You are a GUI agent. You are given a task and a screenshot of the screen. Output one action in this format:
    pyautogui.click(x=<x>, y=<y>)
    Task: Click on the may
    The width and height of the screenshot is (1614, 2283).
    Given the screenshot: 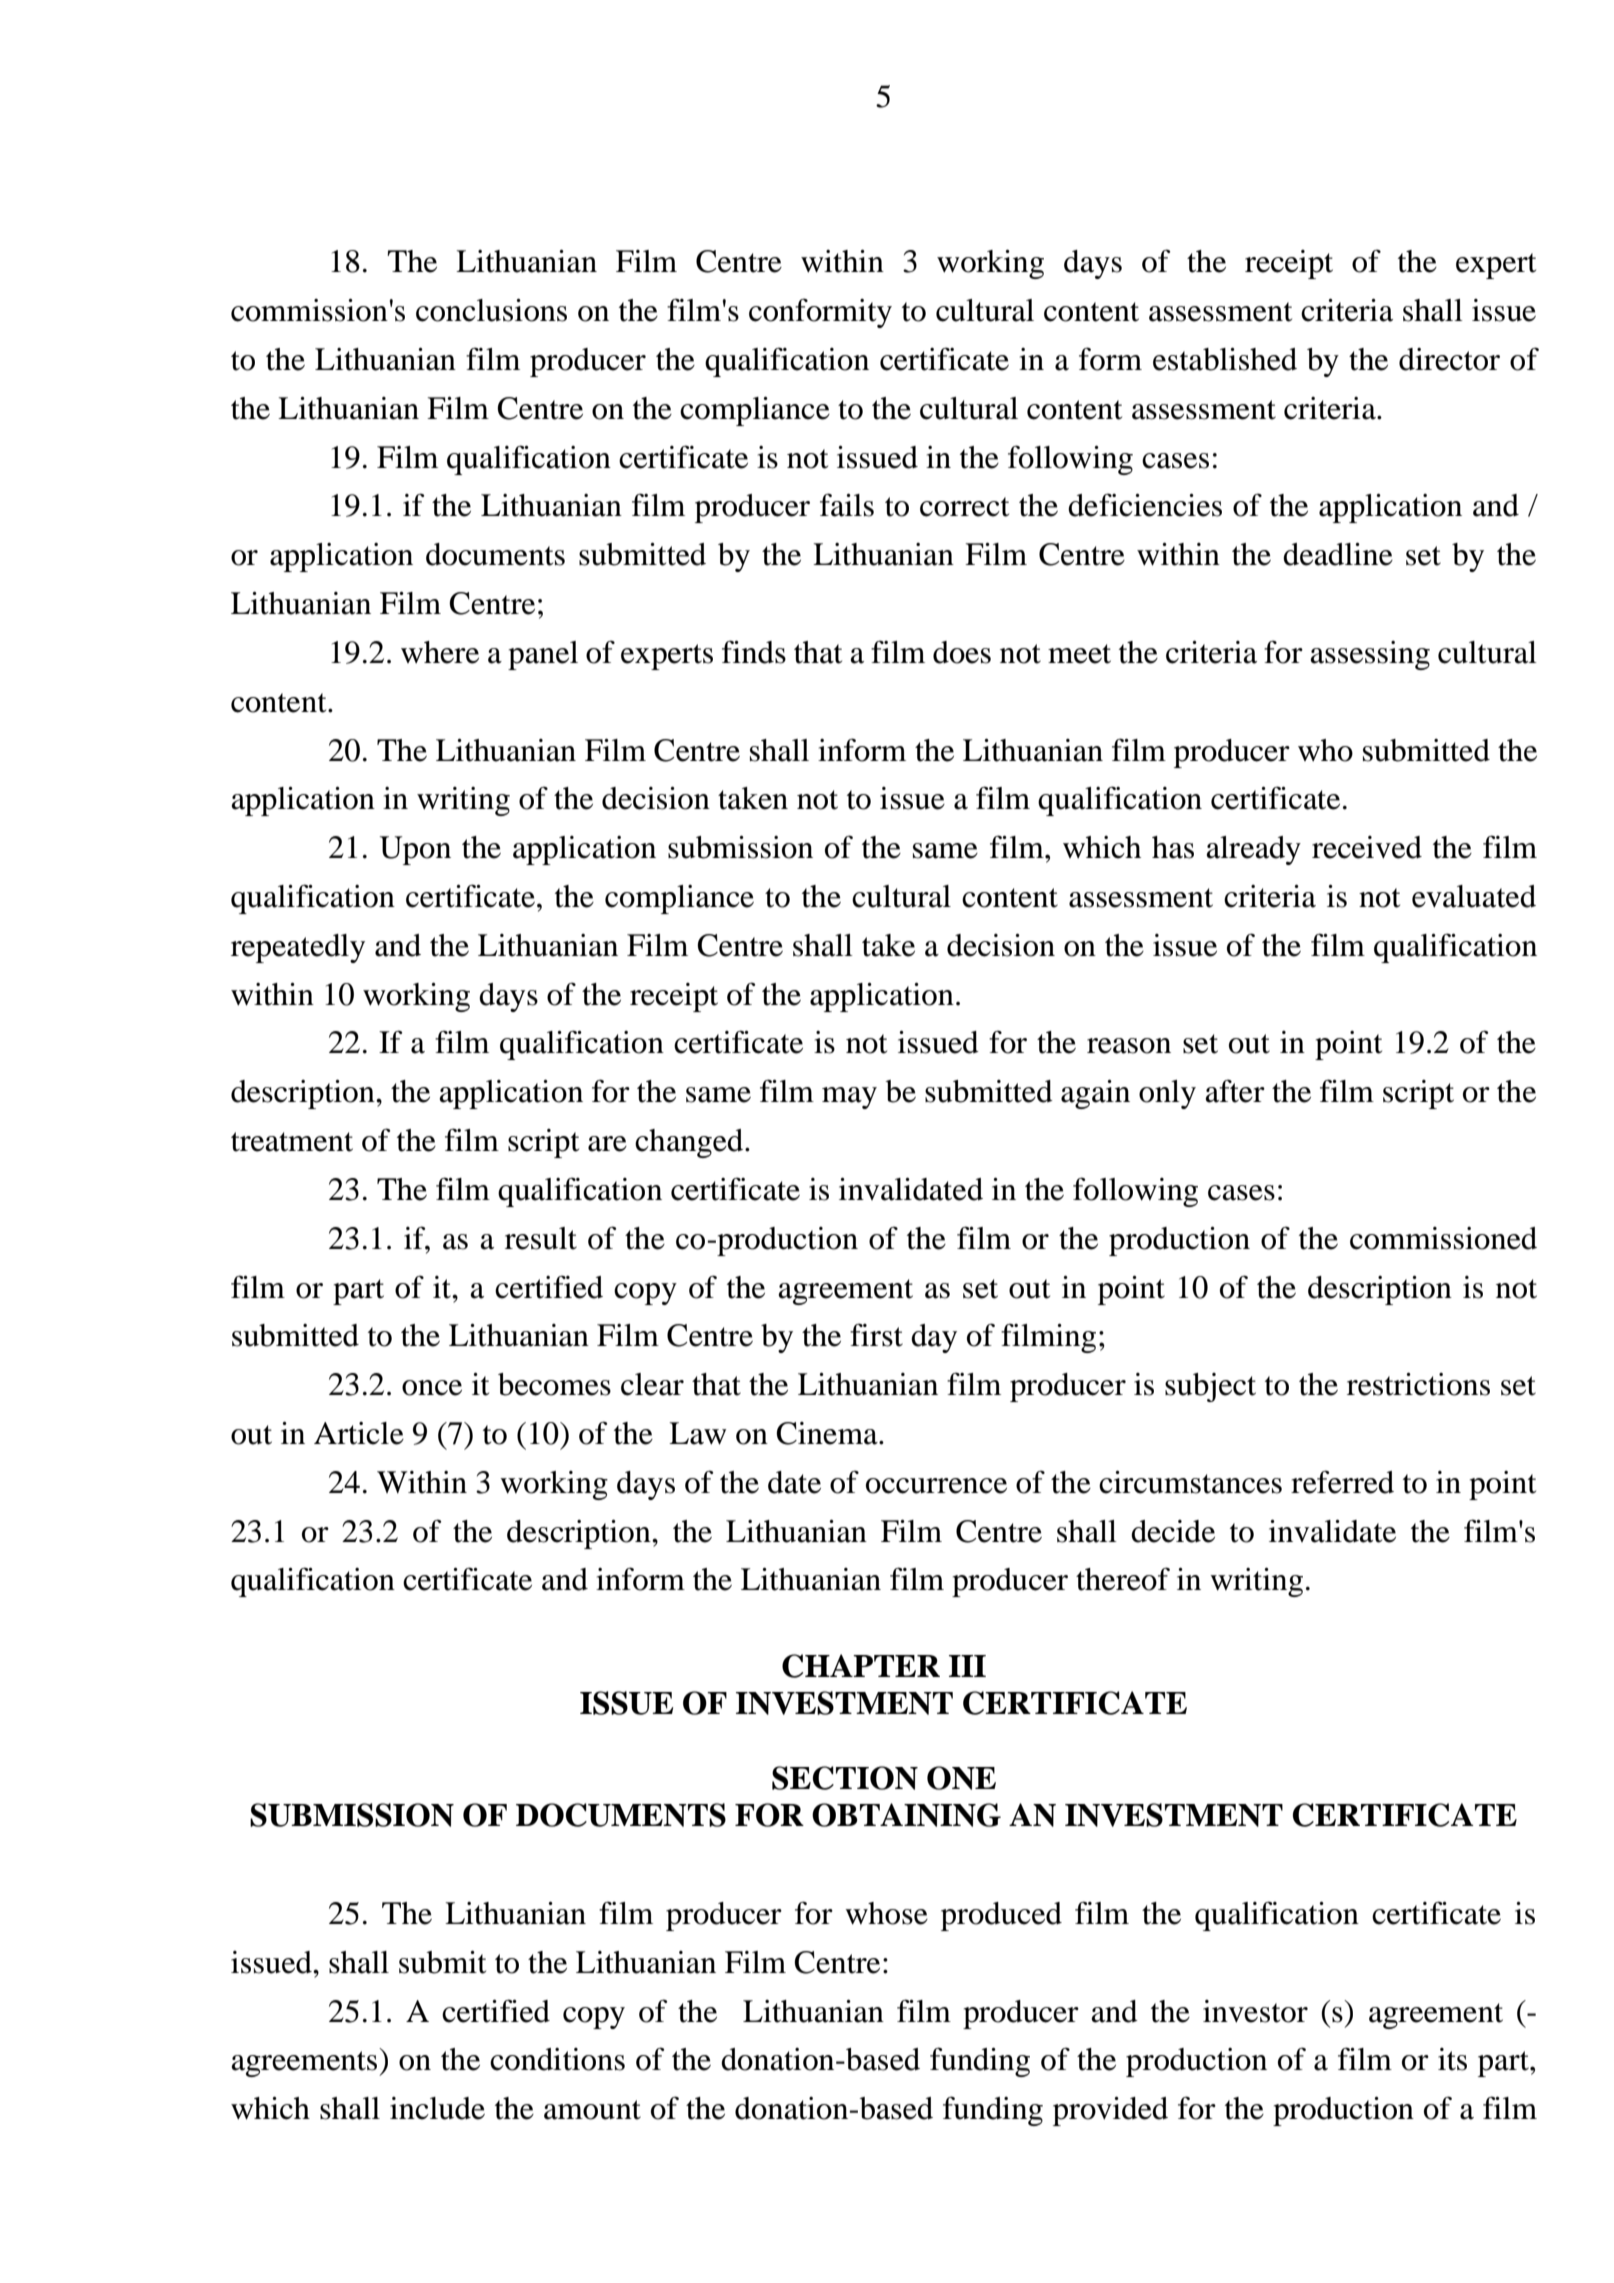 What is the action you would take?
    pyautogui.click(x=849, y=1098)
